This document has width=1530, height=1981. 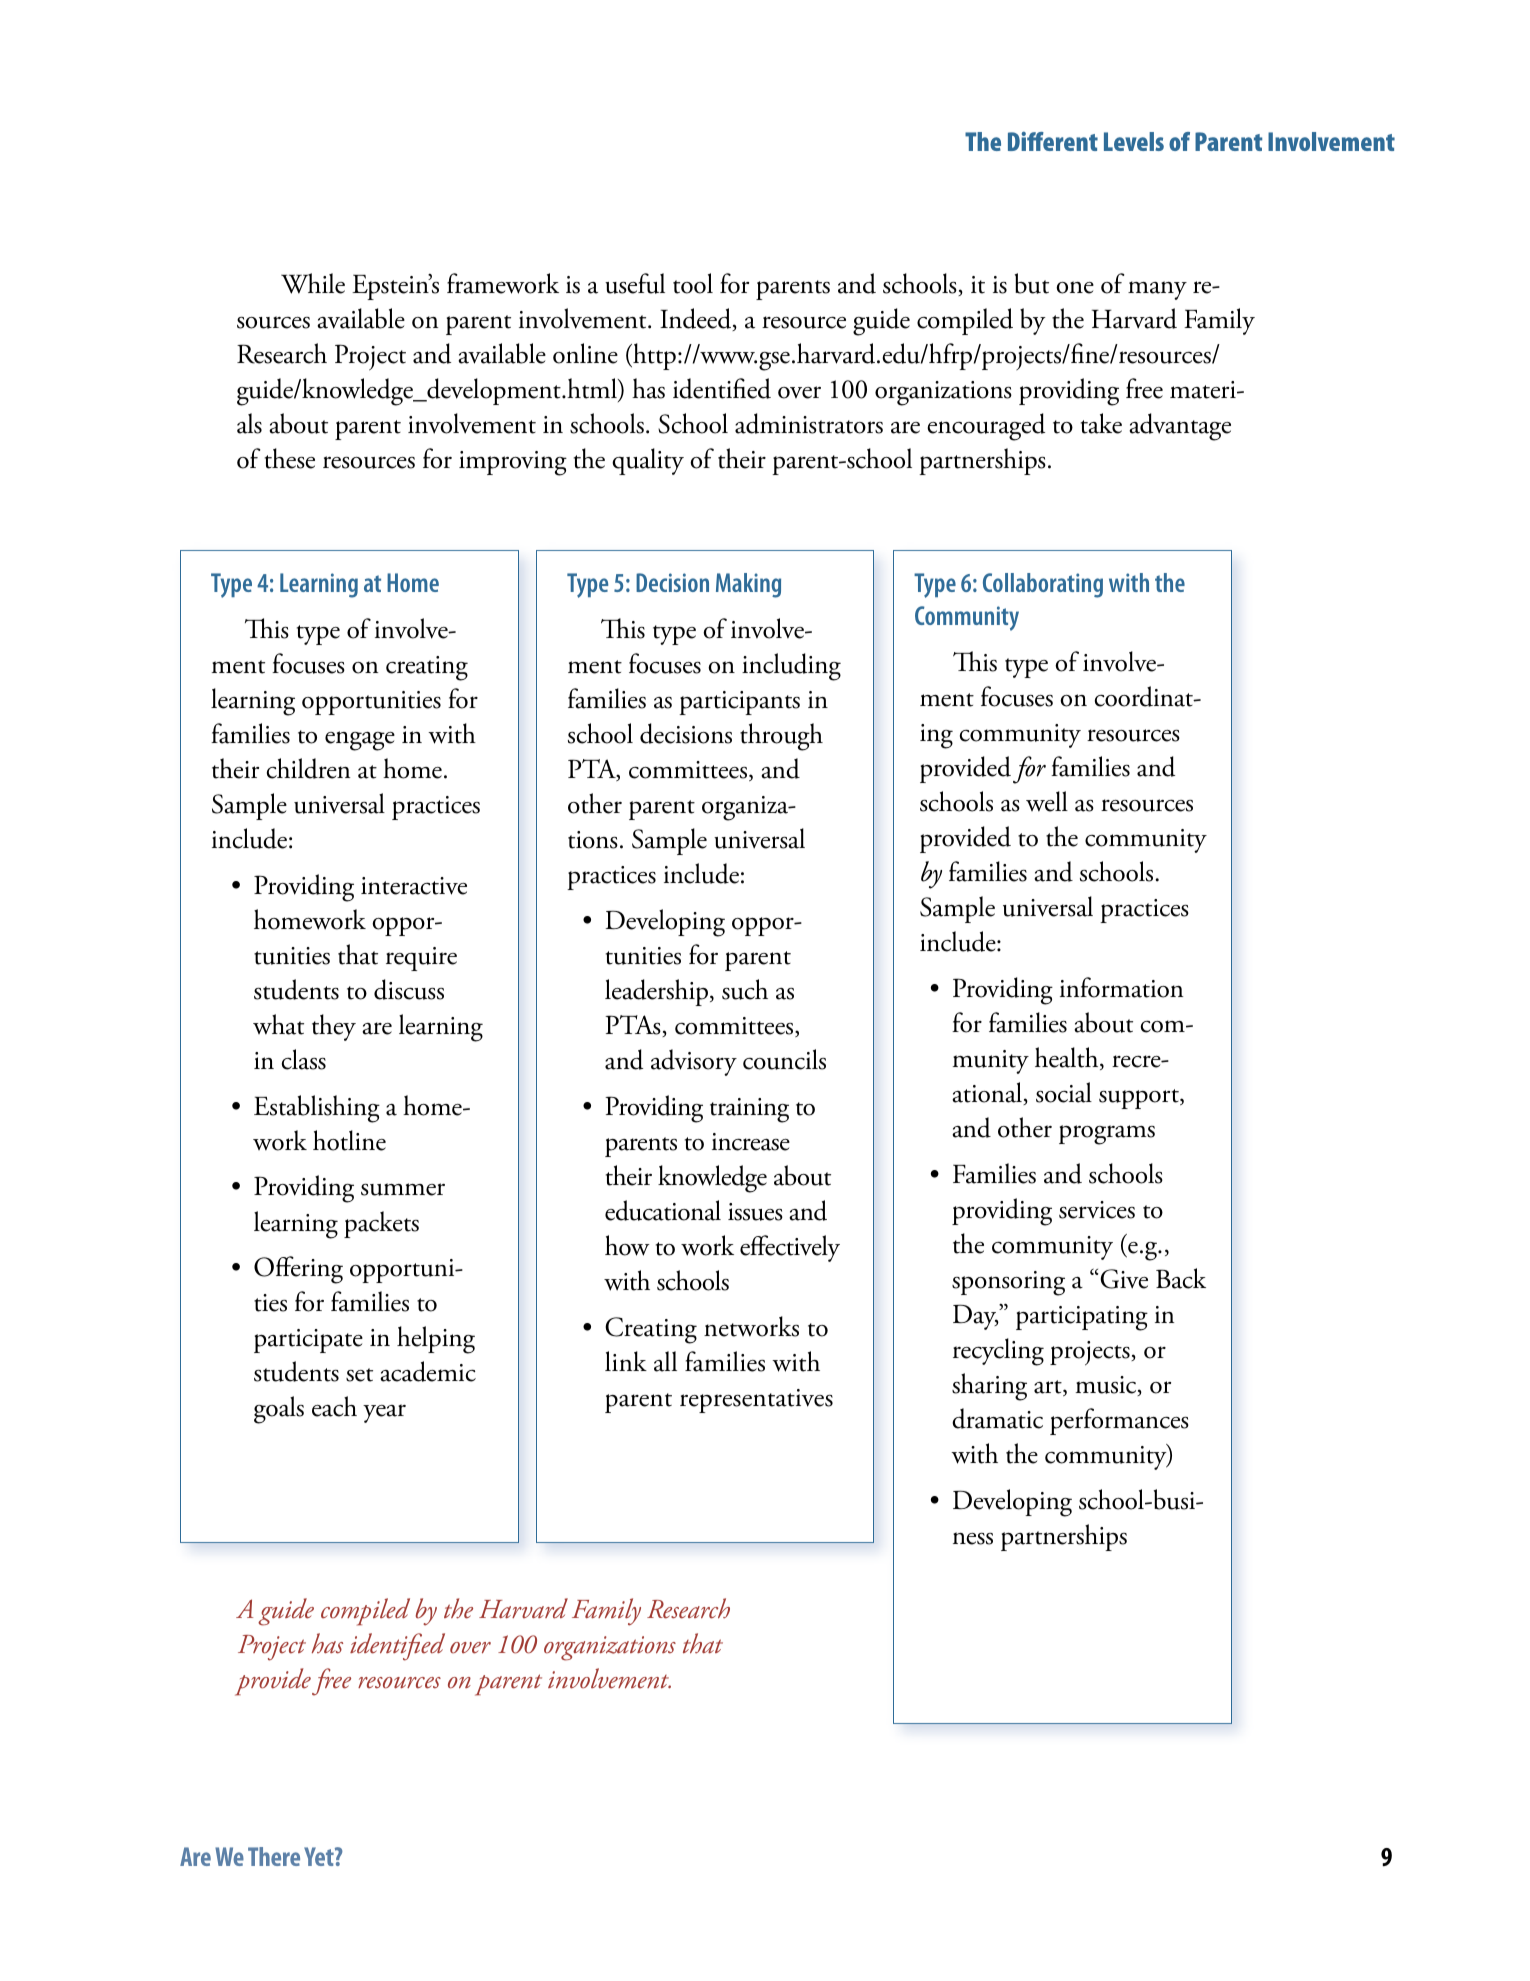 What do you see at coordinates (1121, 987) in the document?
I see `information` at bounding box center [1121, 987].
